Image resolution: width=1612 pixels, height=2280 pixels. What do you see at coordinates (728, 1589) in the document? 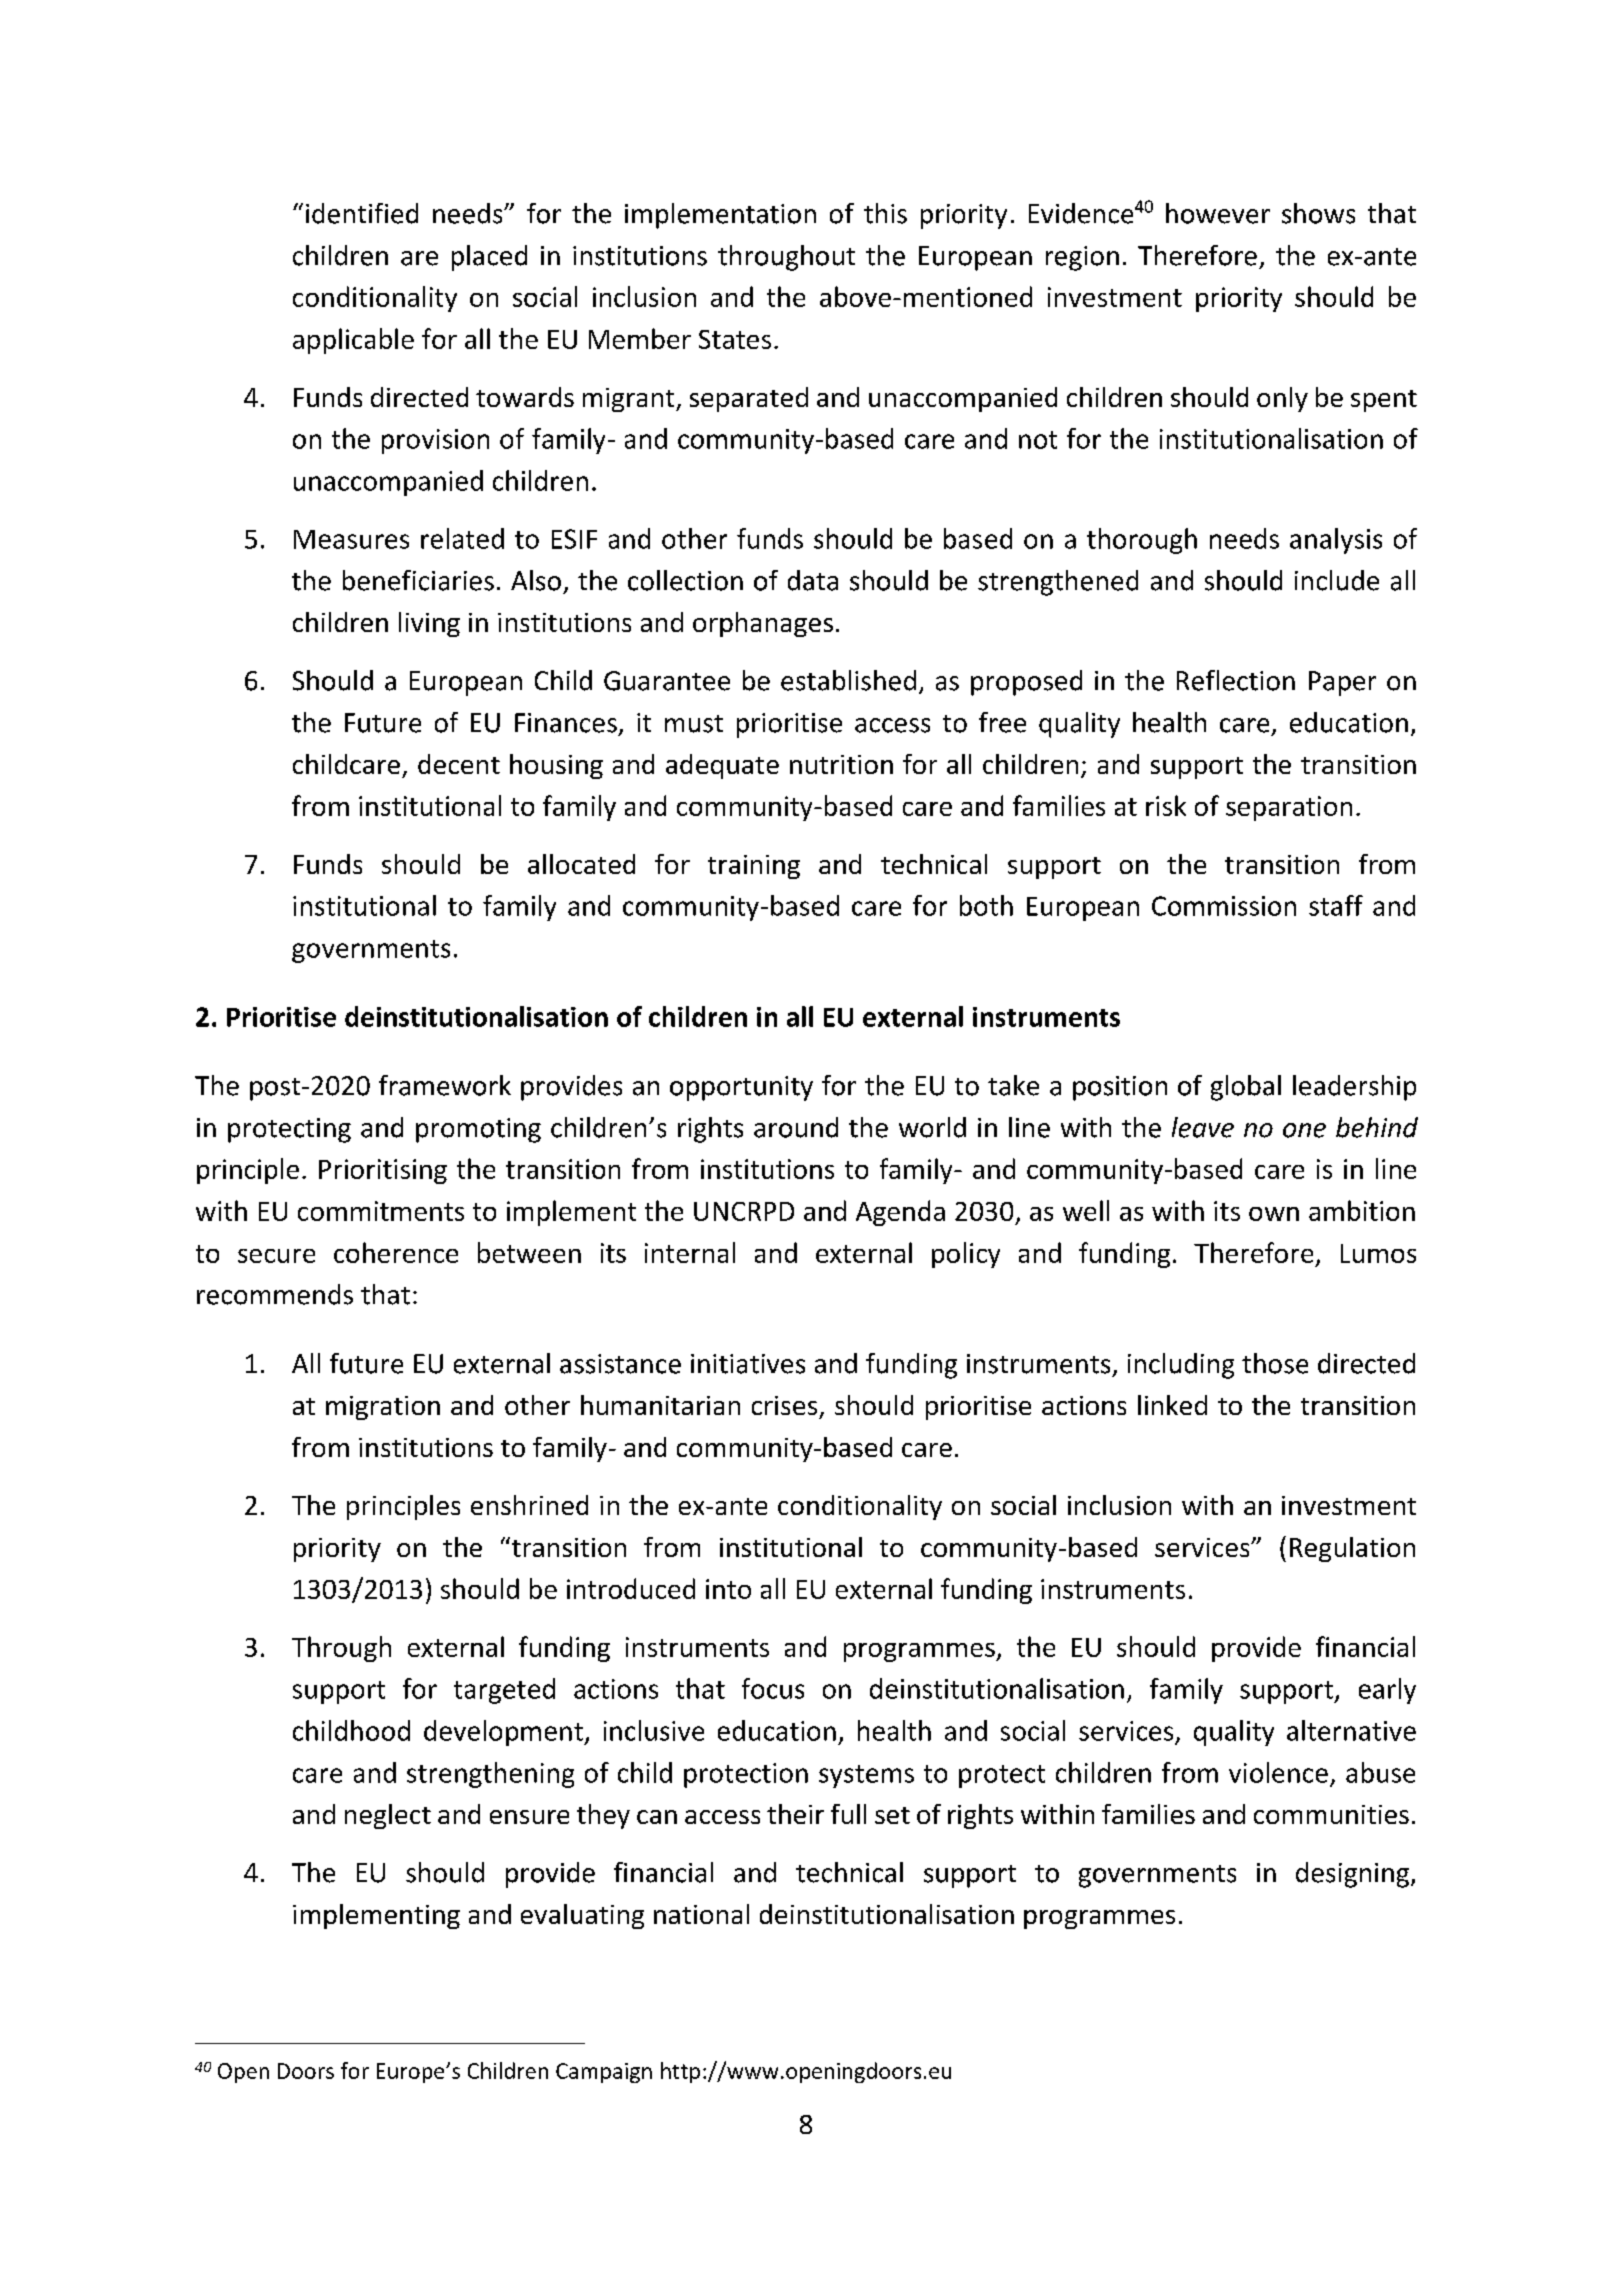
I see `into` at bounding box center [728, 1589].
